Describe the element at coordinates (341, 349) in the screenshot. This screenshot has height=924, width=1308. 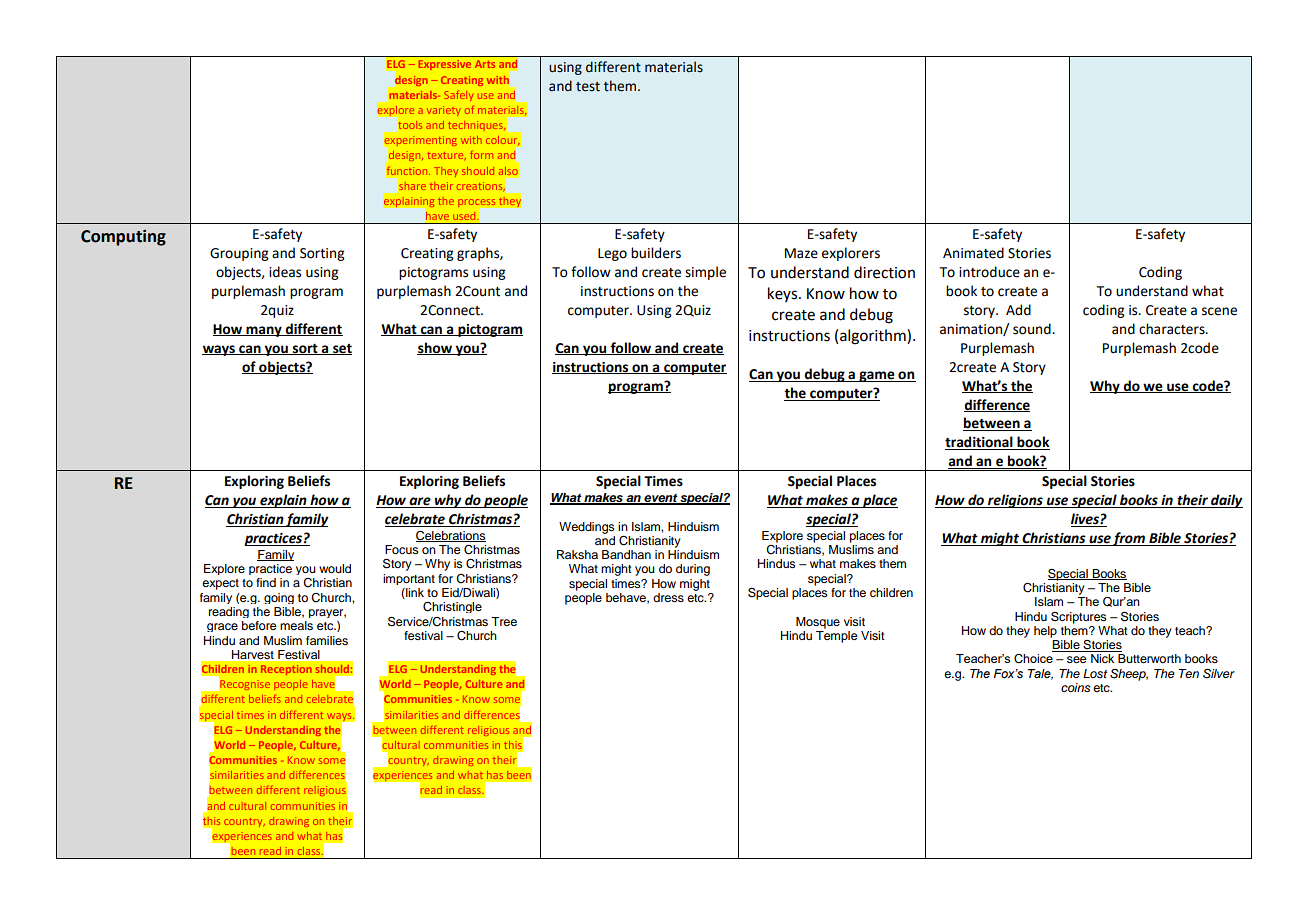
I see `set` at that location.
